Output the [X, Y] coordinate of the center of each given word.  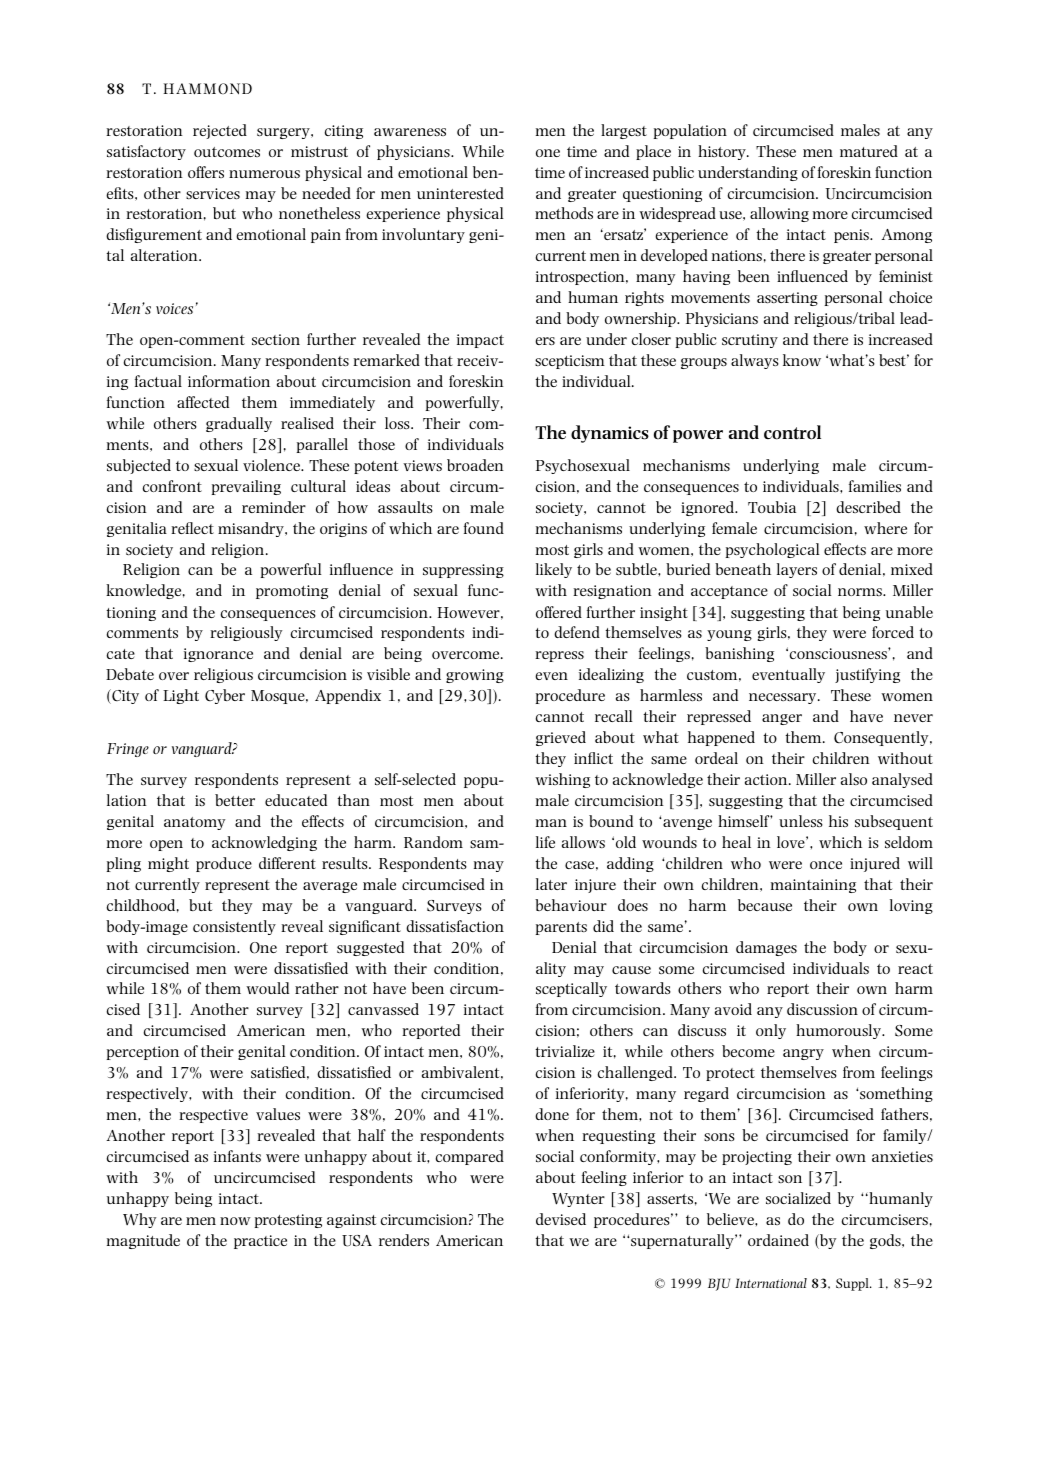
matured [869, 151]
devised [561, 1219]
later [551, 884]
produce [224, 864]
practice [260, 1242]
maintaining [813, 886]
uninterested [460, 193]
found [484, 528]
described [868, 507]
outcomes [227, 152]
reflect [192, 528]
